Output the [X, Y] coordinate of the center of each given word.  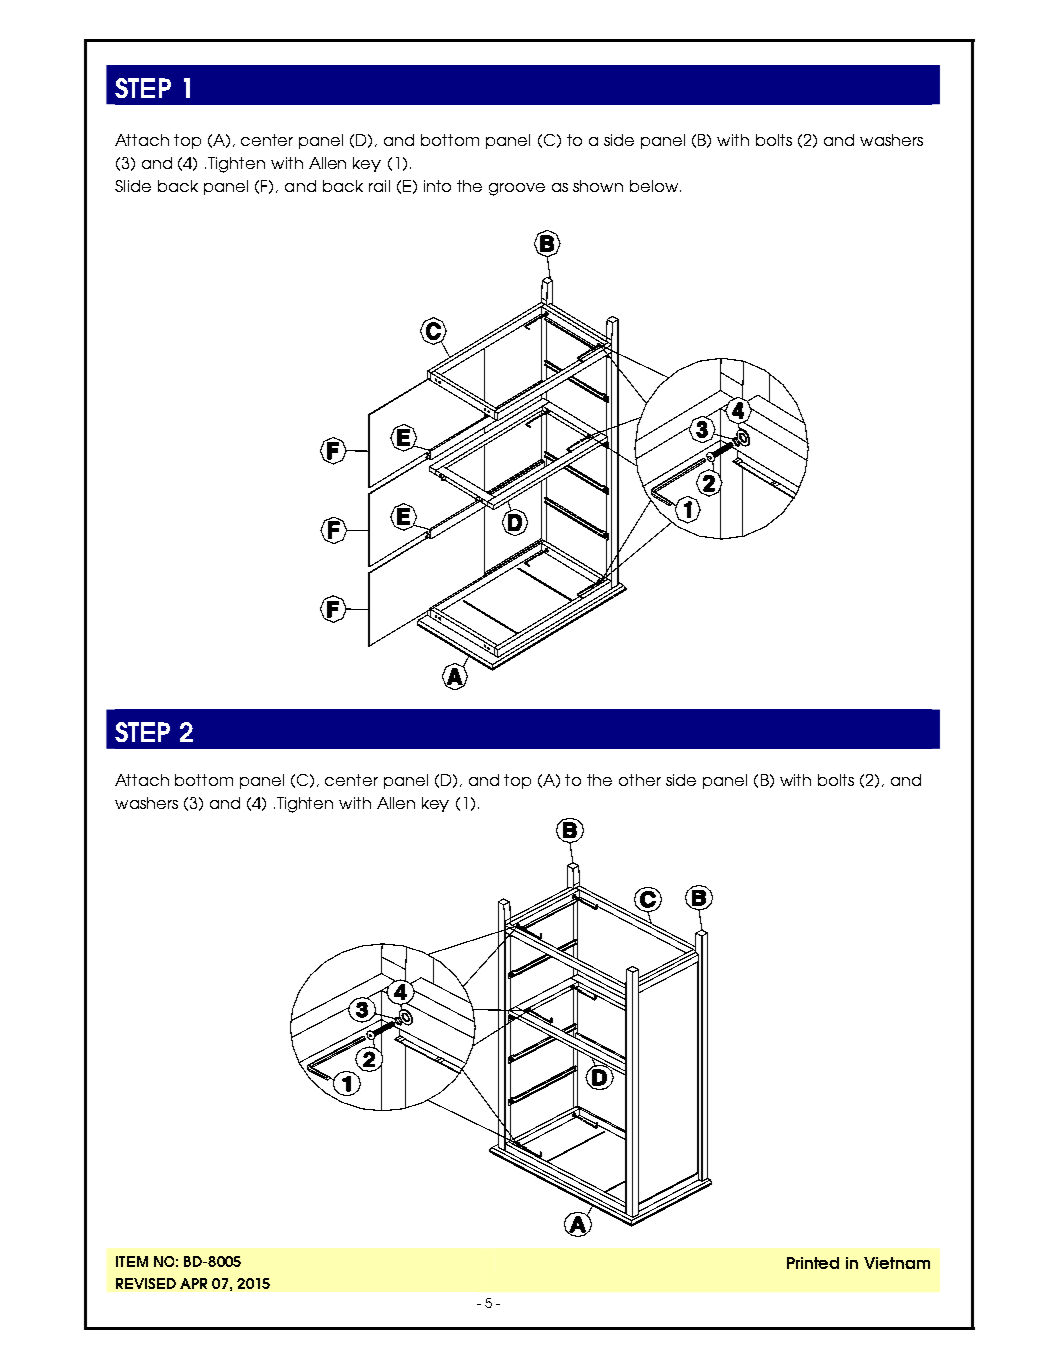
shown [598, 186]
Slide [133, 186]
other [640, 780]
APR [193, 1283]
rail [379, 186]
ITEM [132, 1261]
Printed [813, 1263]
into [437, 186]
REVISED [146, 1283]
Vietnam [897, 1263]
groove [517, 189]
